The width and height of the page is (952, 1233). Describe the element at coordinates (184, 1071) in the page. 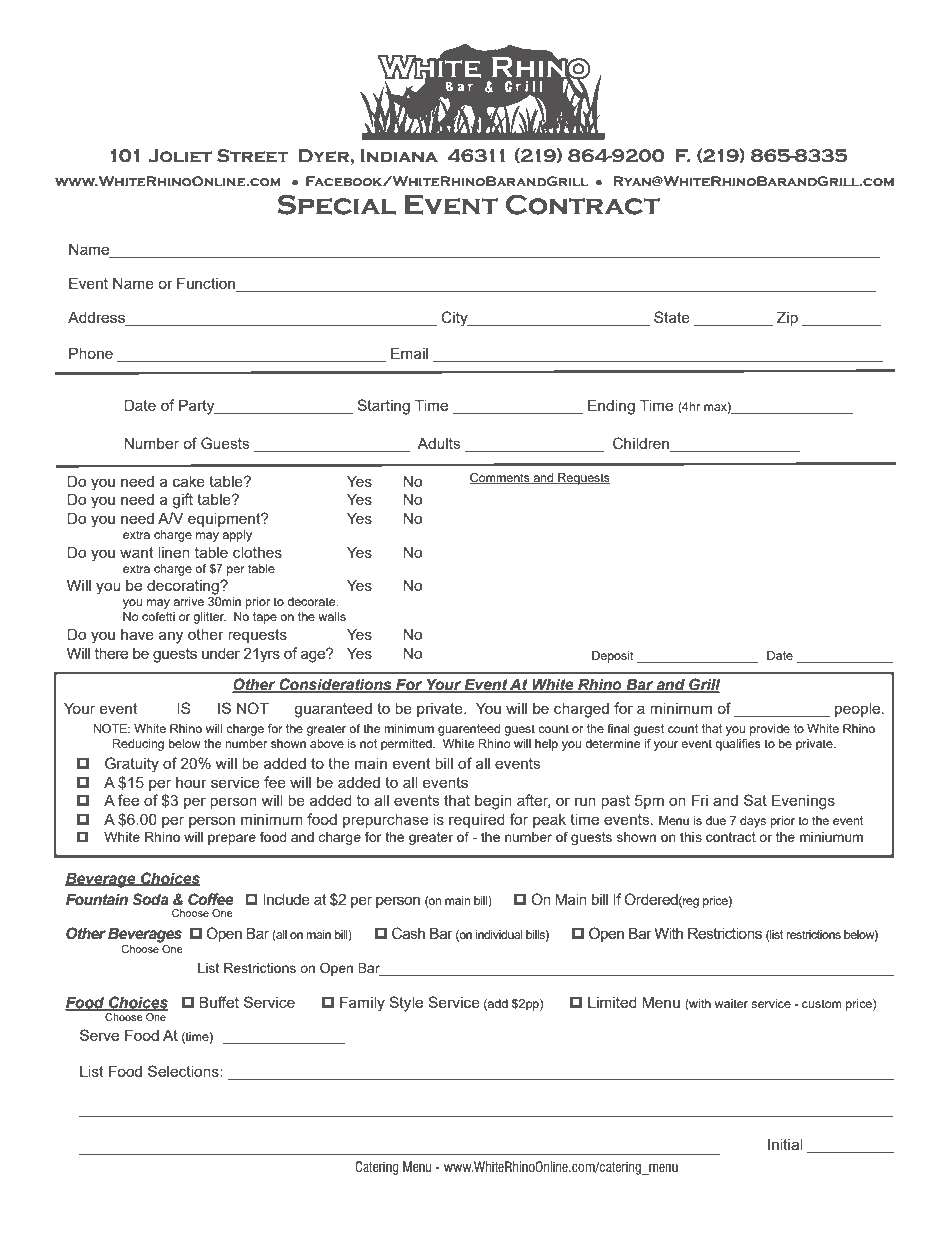

I see `Selections` at that location.
